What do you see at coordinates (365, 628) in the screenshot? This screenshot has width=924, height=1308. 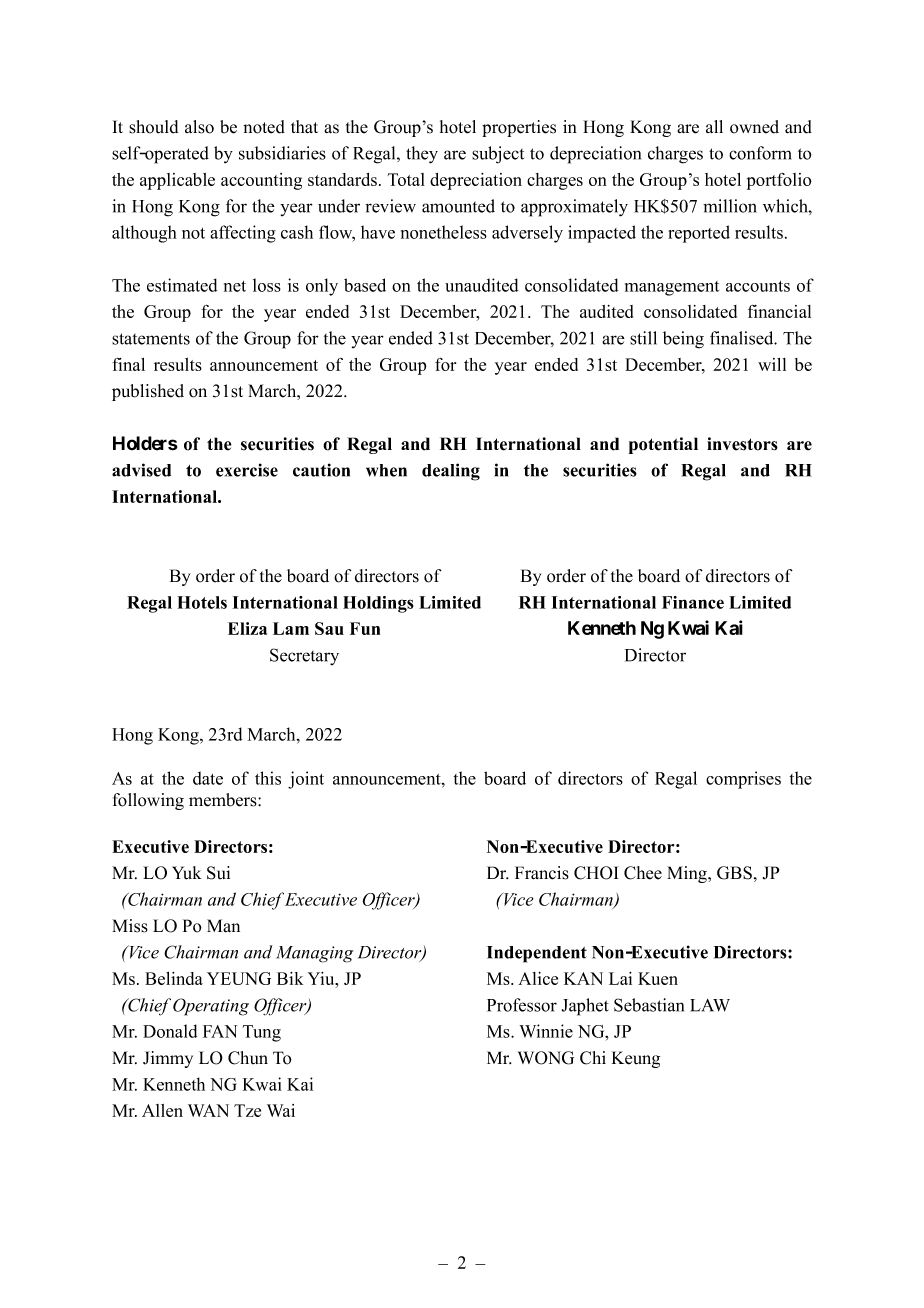 I see `Fun` at bounding box center [365, 628].
